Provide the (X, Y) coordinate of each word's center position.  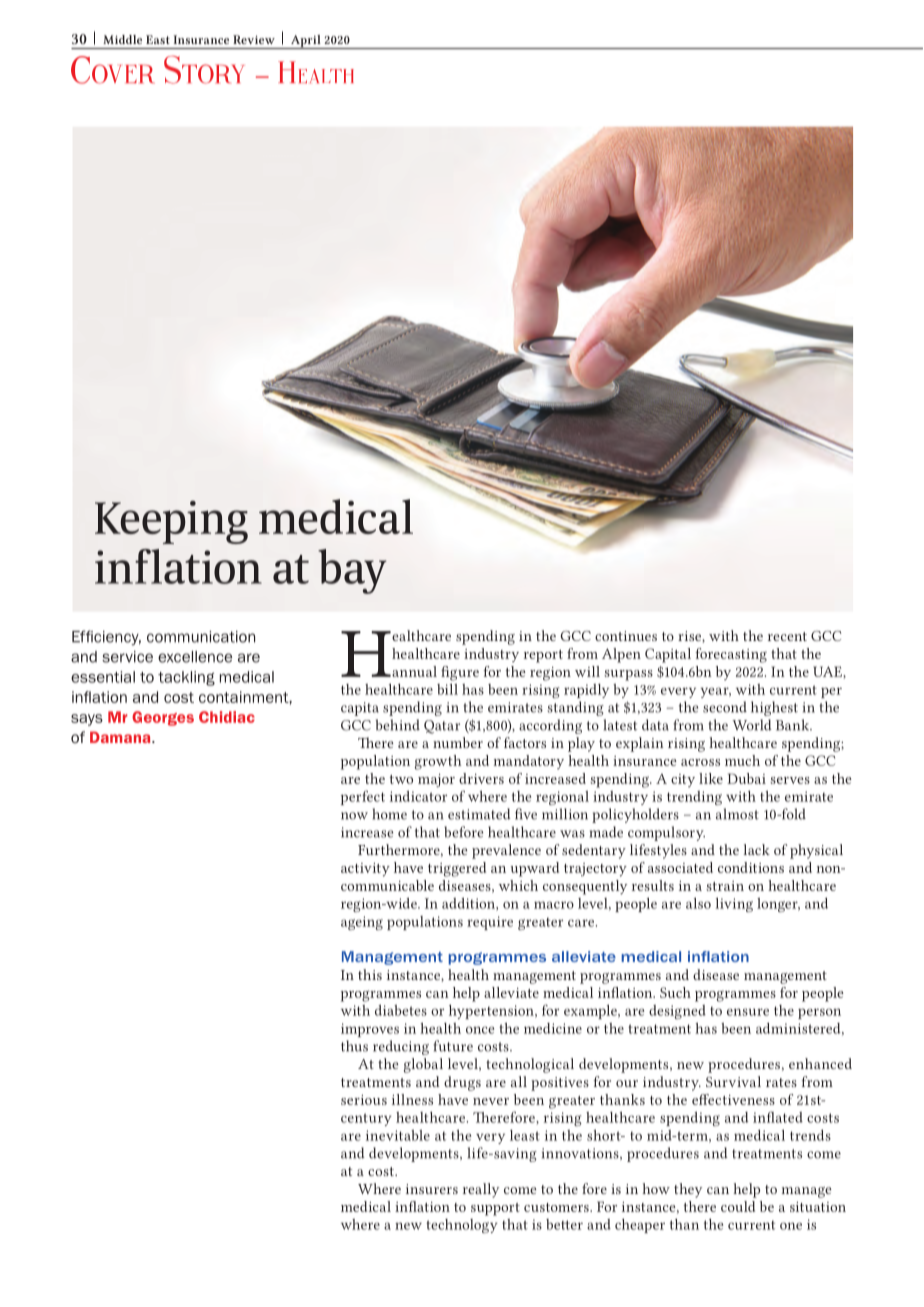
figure (460, 673)
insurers (432, 1189)
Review (254, 39)
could (738, 1206)
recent (787, 636)
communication (201, 637)
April (306, 42)
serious (364, 1100)
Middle (122, 39)
